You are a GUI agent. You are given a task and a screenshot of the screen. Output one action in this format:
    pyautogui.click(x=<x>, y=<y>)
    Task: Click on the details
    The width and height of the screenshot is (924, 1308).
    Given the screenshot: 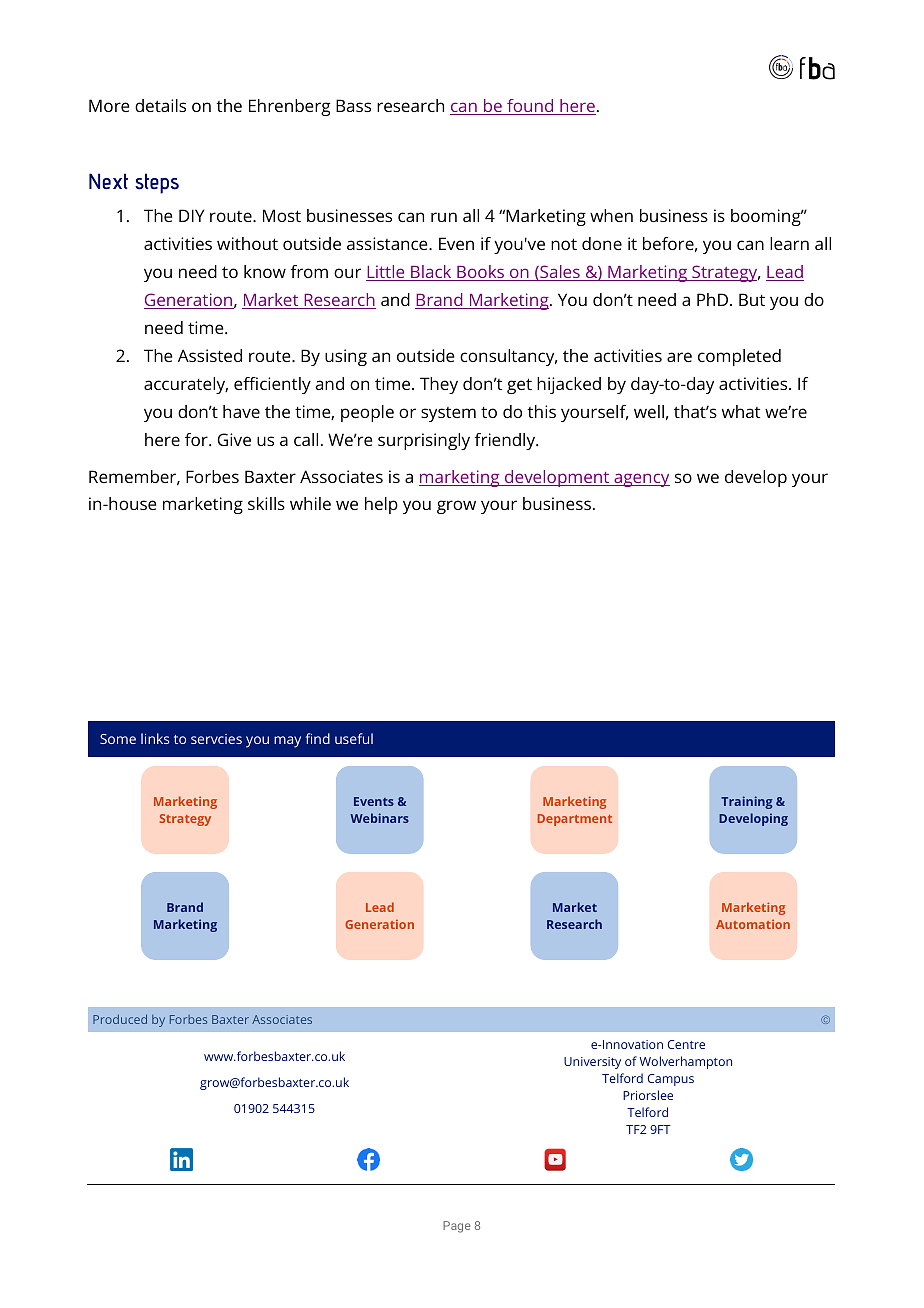 What is the action you would take?
    pyautogui.click(x=160, y=105)
